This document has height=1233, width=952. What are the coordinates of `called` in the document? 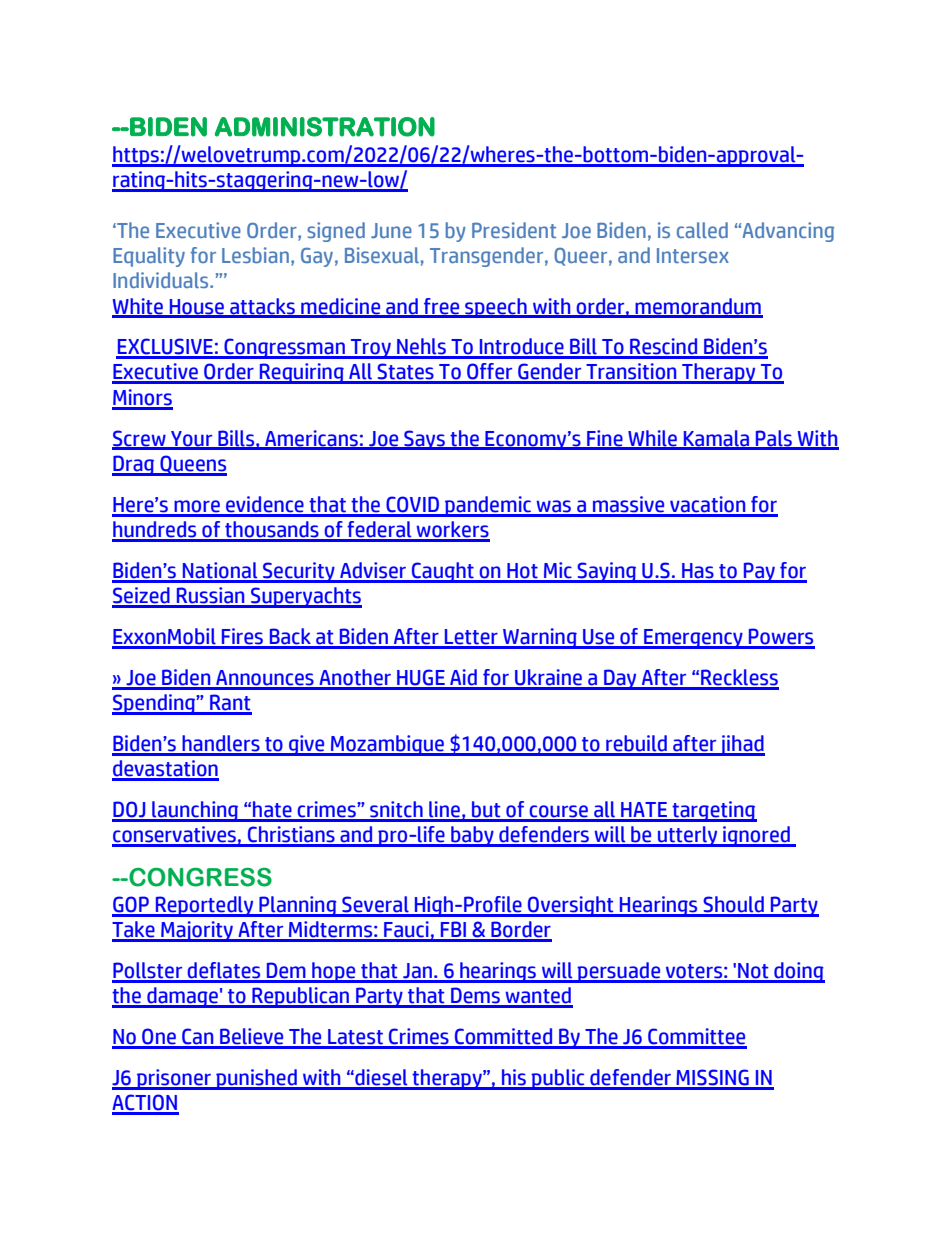 It's located at (702, 230).
